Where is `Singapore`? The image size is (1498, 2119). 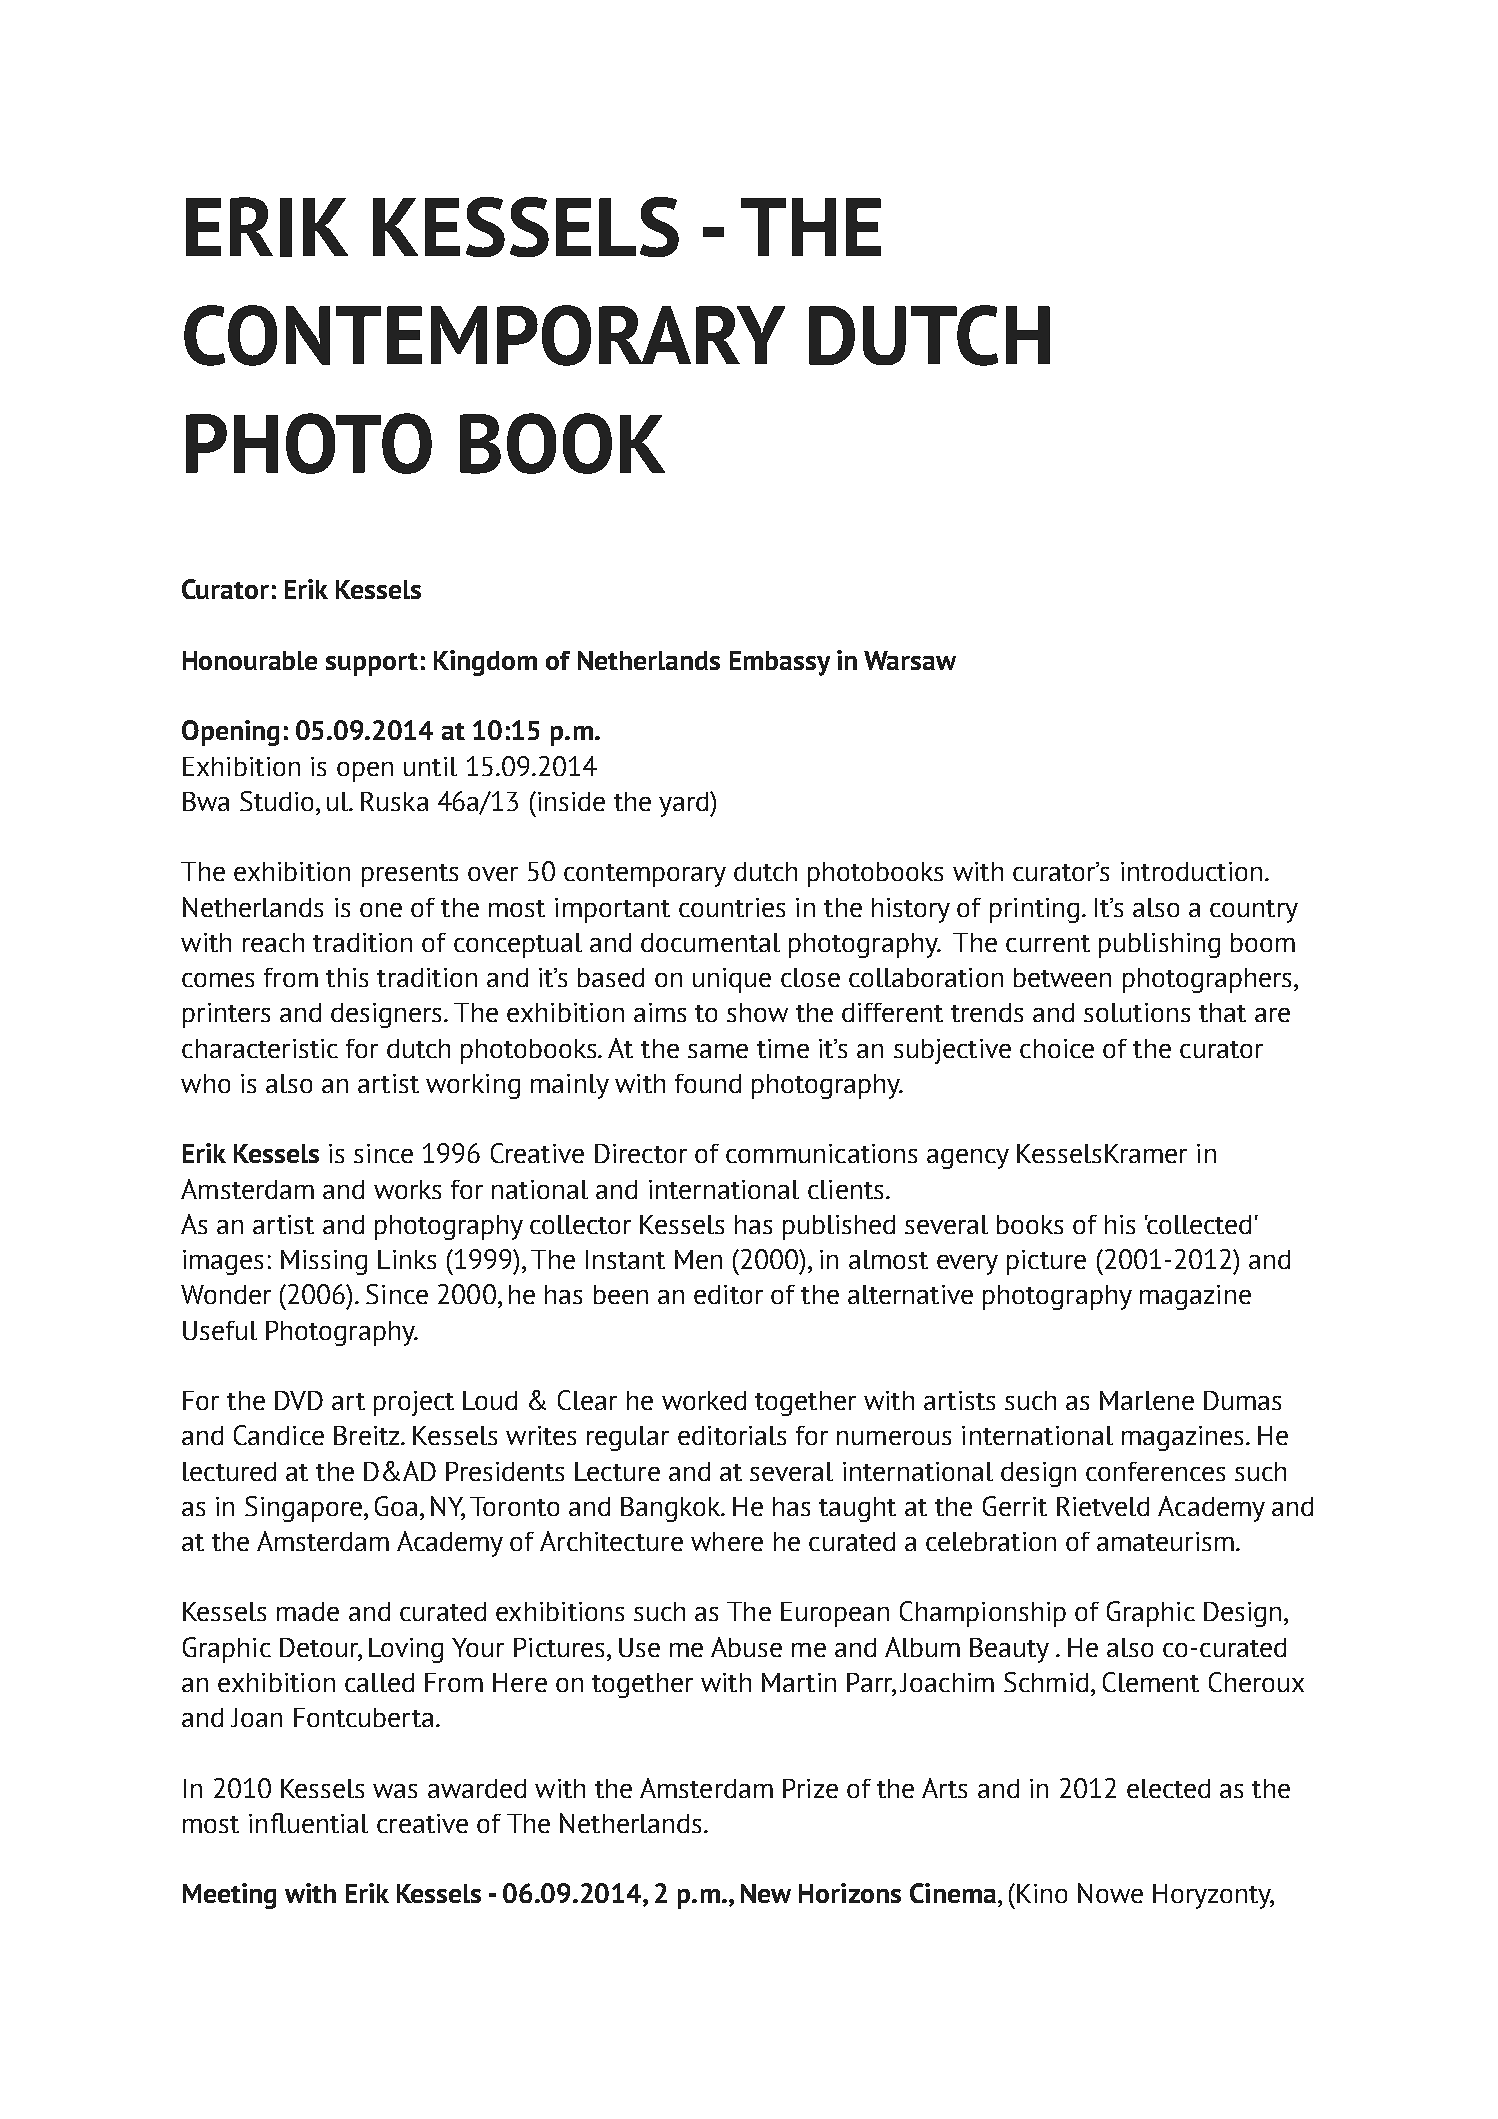
Singapore is located at coordinates (303, 1509).
